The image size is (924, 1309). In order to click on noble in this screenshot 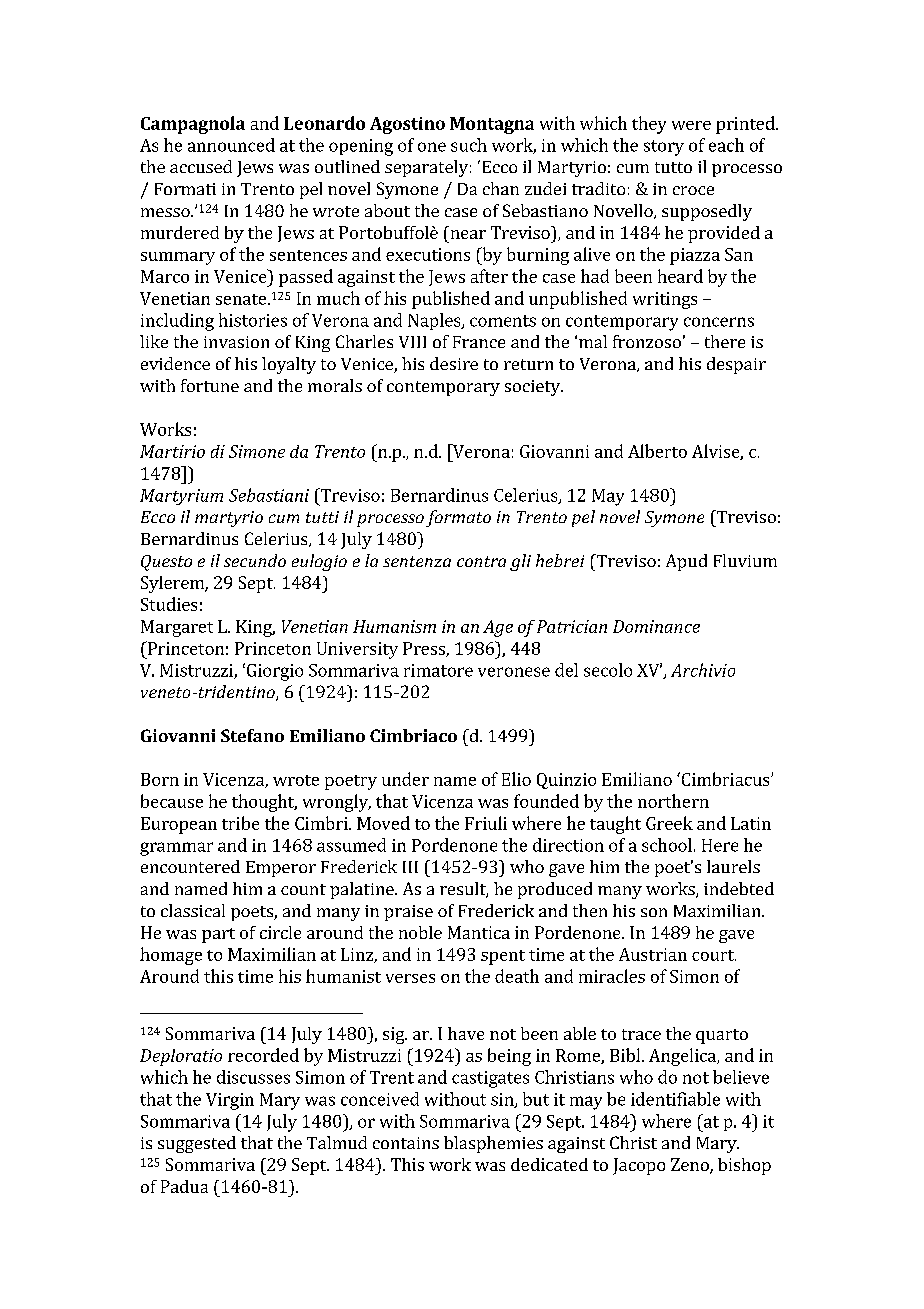, I will do `click(420, 932)`.
